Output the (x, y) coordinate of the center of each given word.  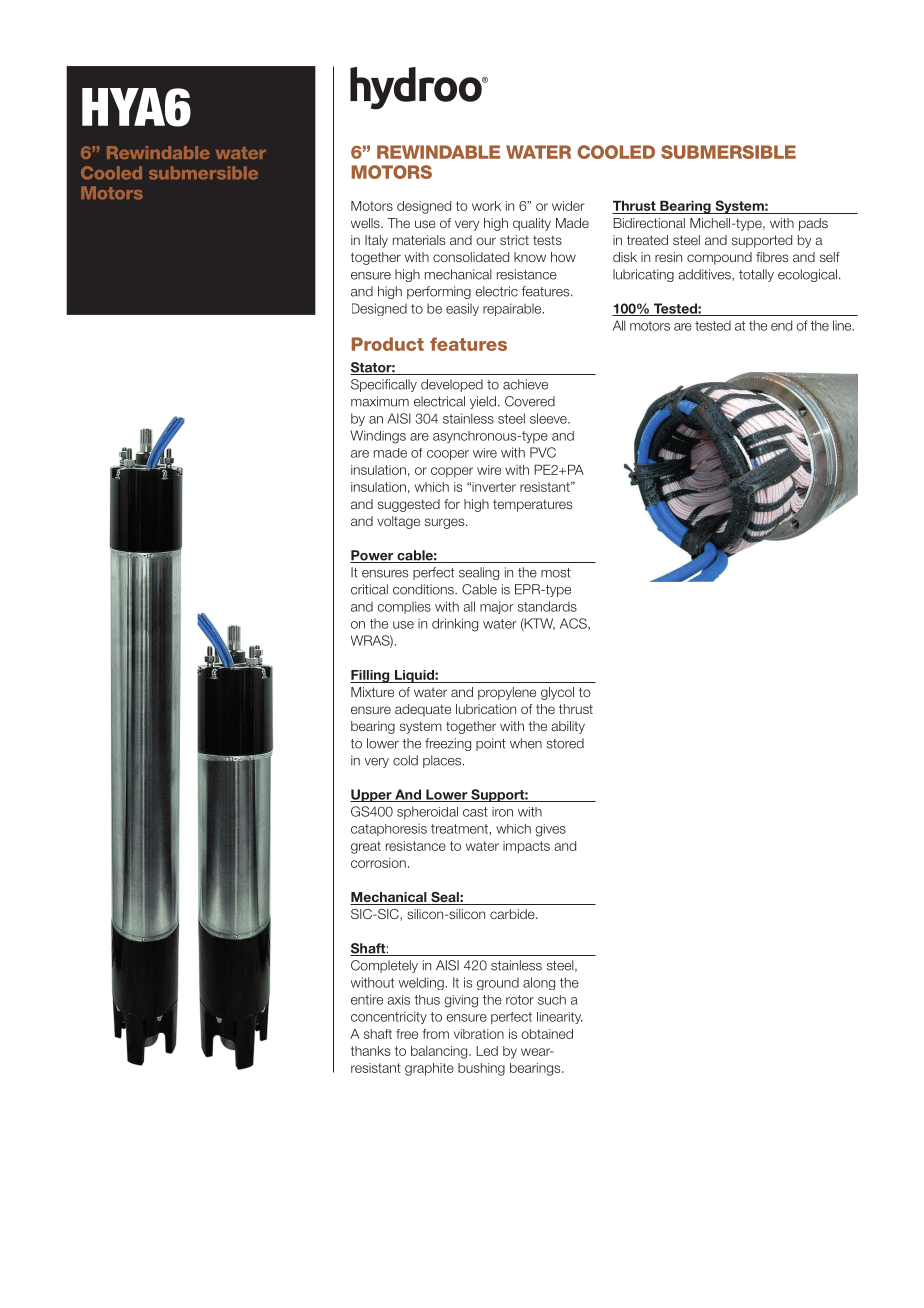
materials (419, 240)
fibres (772, 257)
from (436, 1034)
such (552, 1000)
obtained (547, 1034)
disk (625, 257)
